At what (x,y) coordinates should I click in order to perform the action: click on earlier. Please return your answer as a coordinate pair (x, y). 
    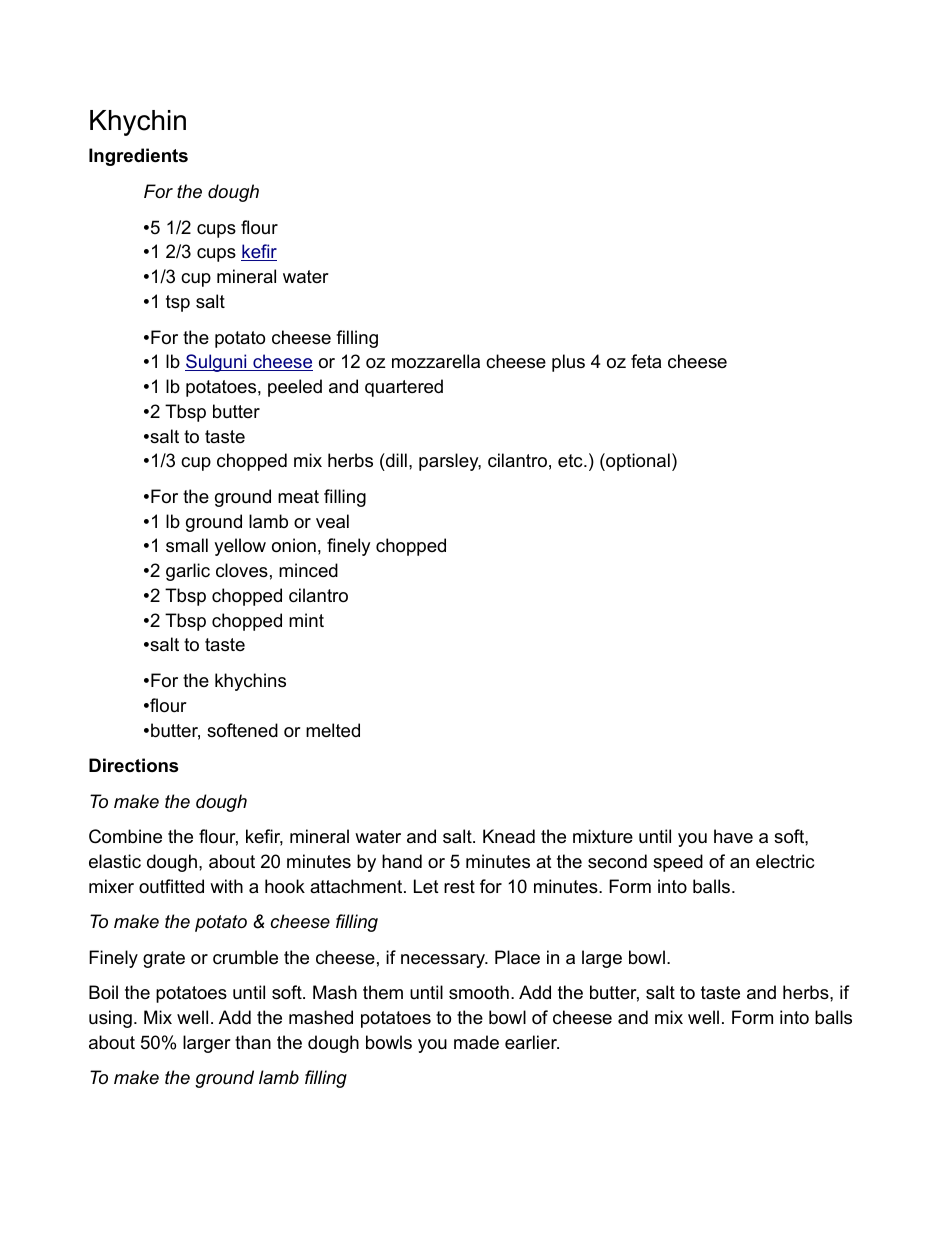
    Looking at the image, I should click on (532, 1042).
